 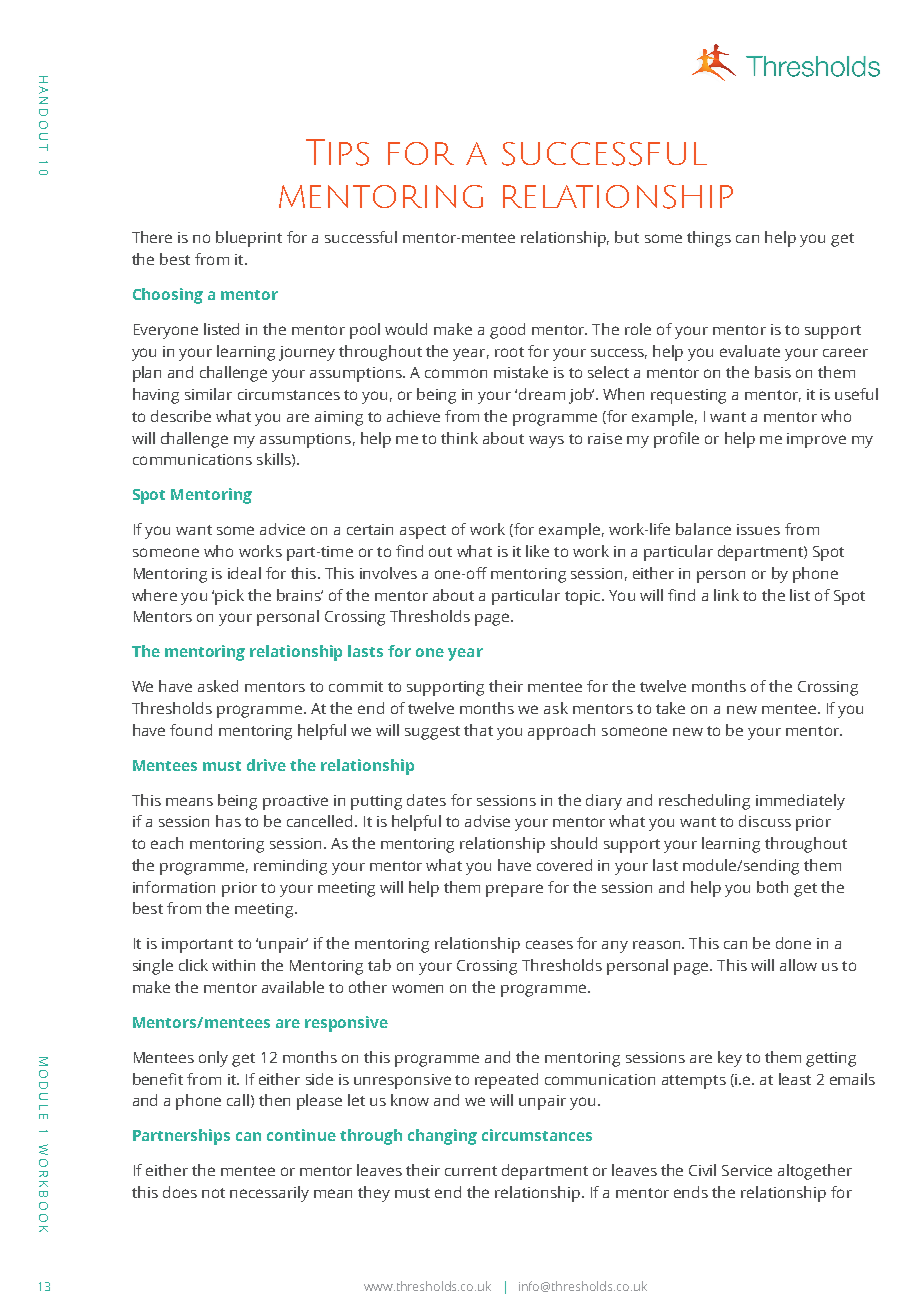 I want to click on drive, so click(x=266, y=765).
